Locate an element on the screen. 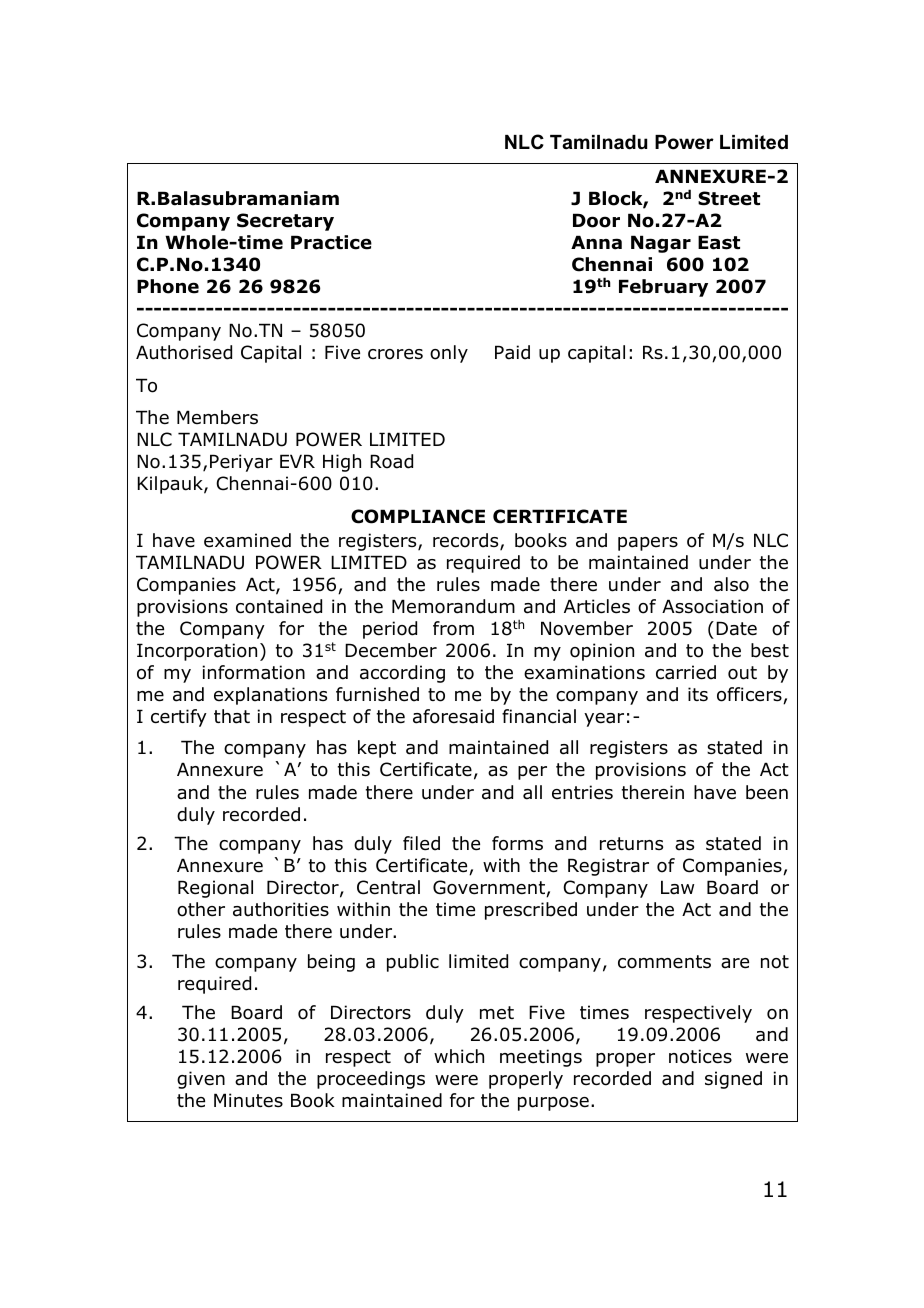  which is located at coordinates (459, 1056).
